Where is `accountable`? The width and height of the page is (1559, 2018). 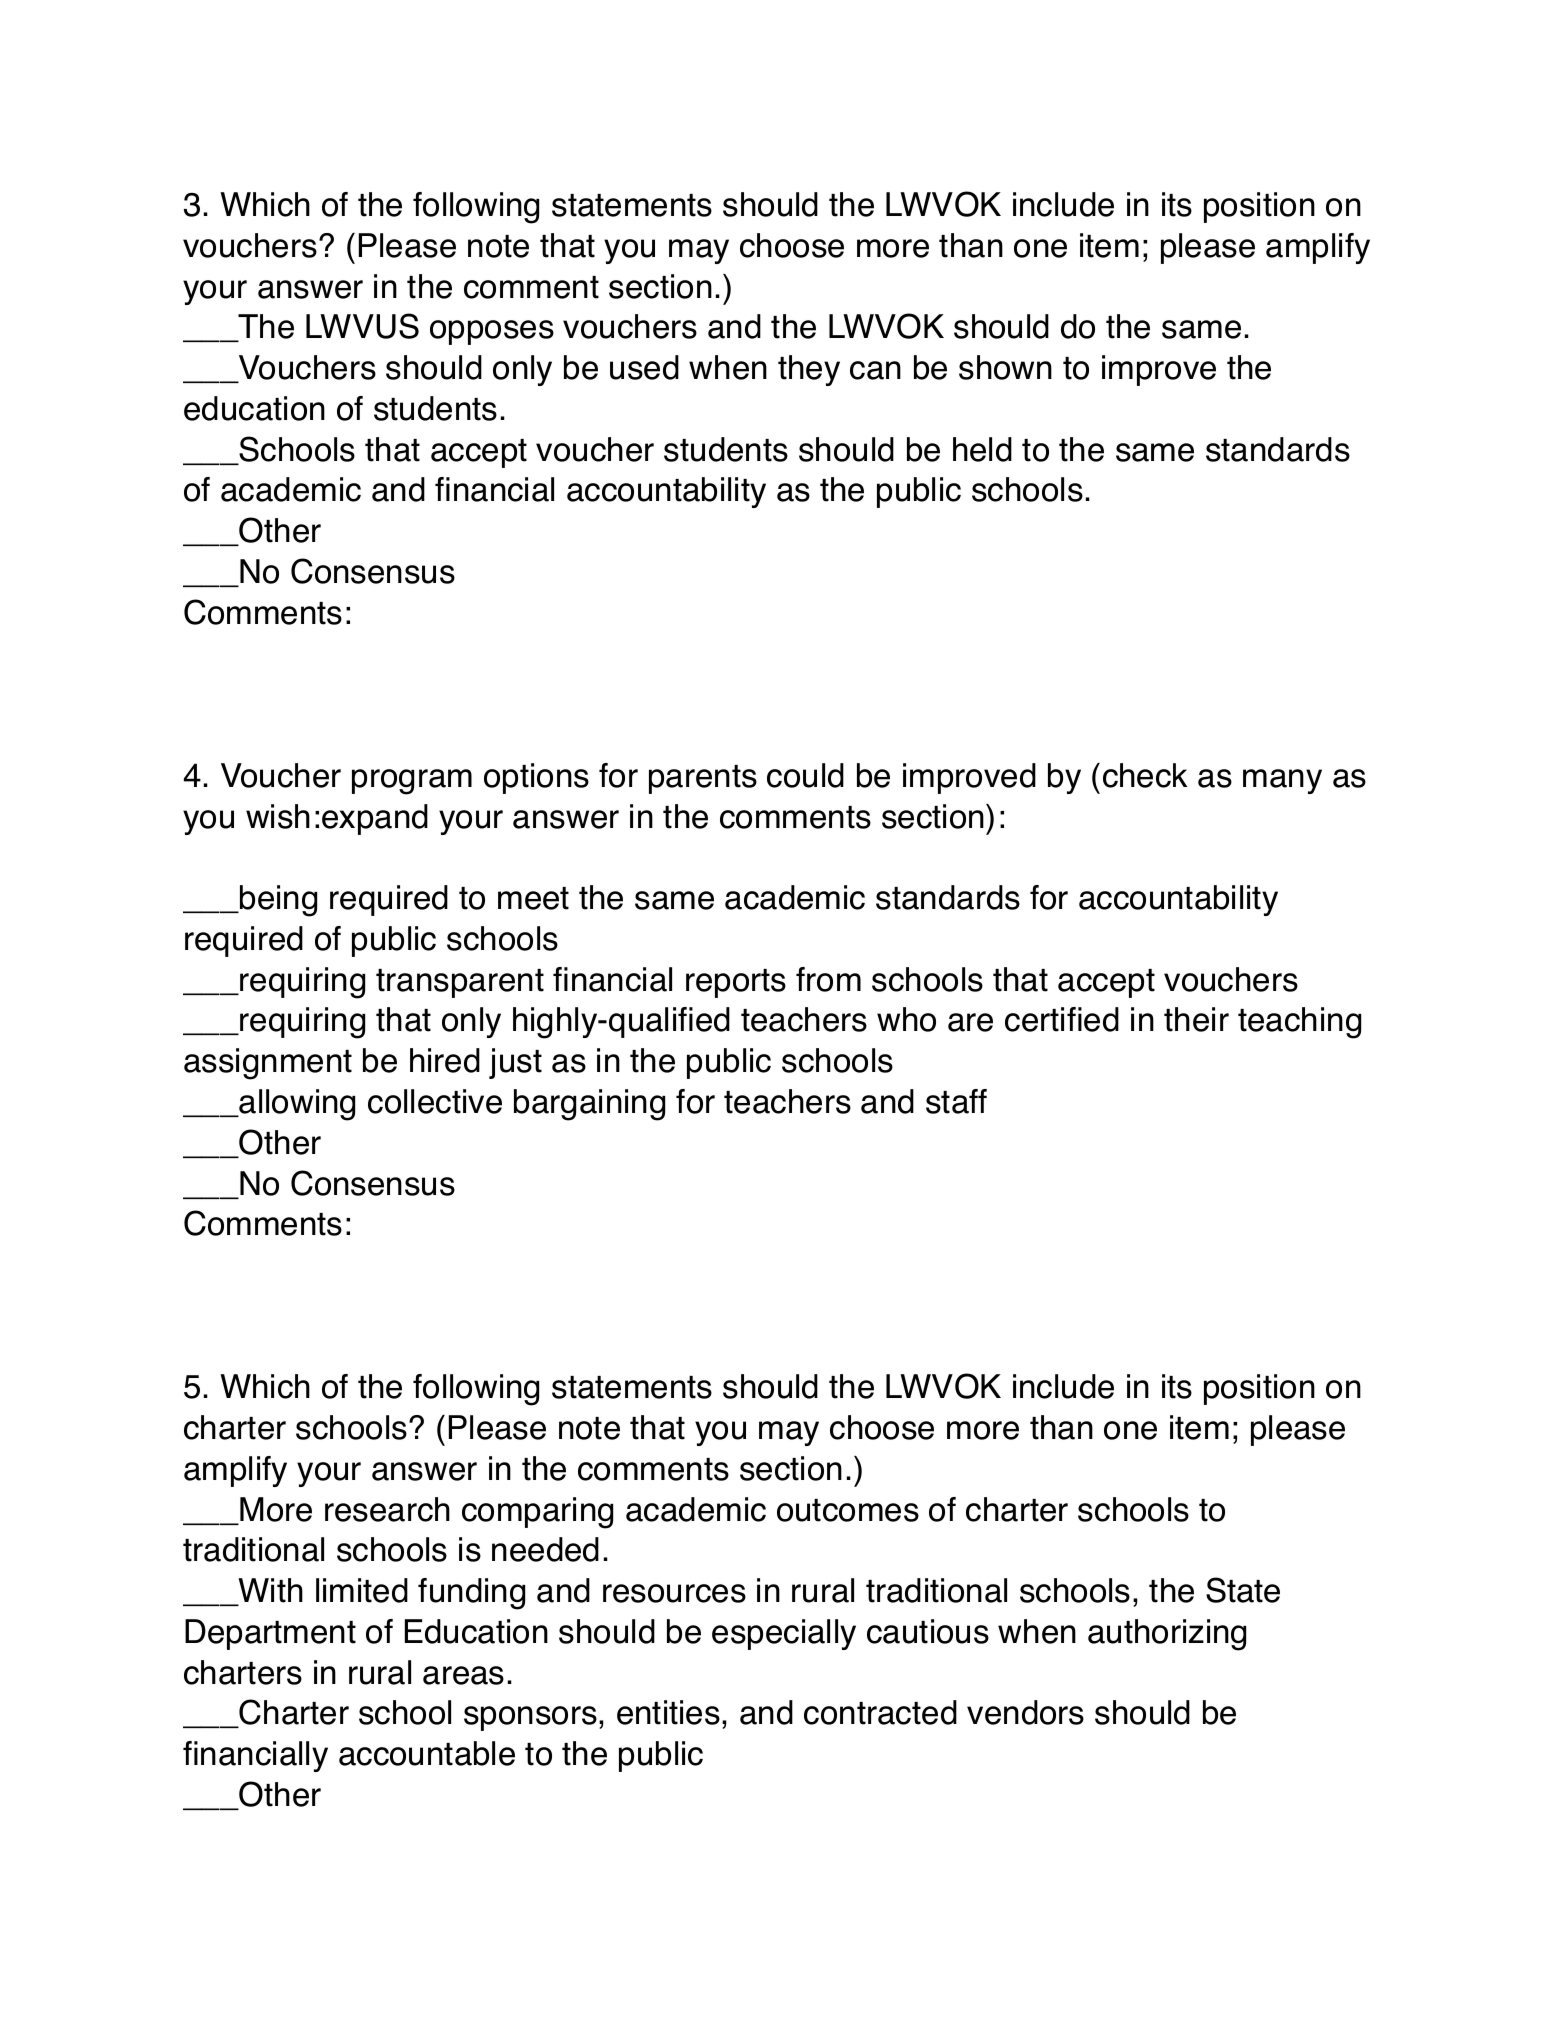
accountable is located at coordinates (427, 1753).
